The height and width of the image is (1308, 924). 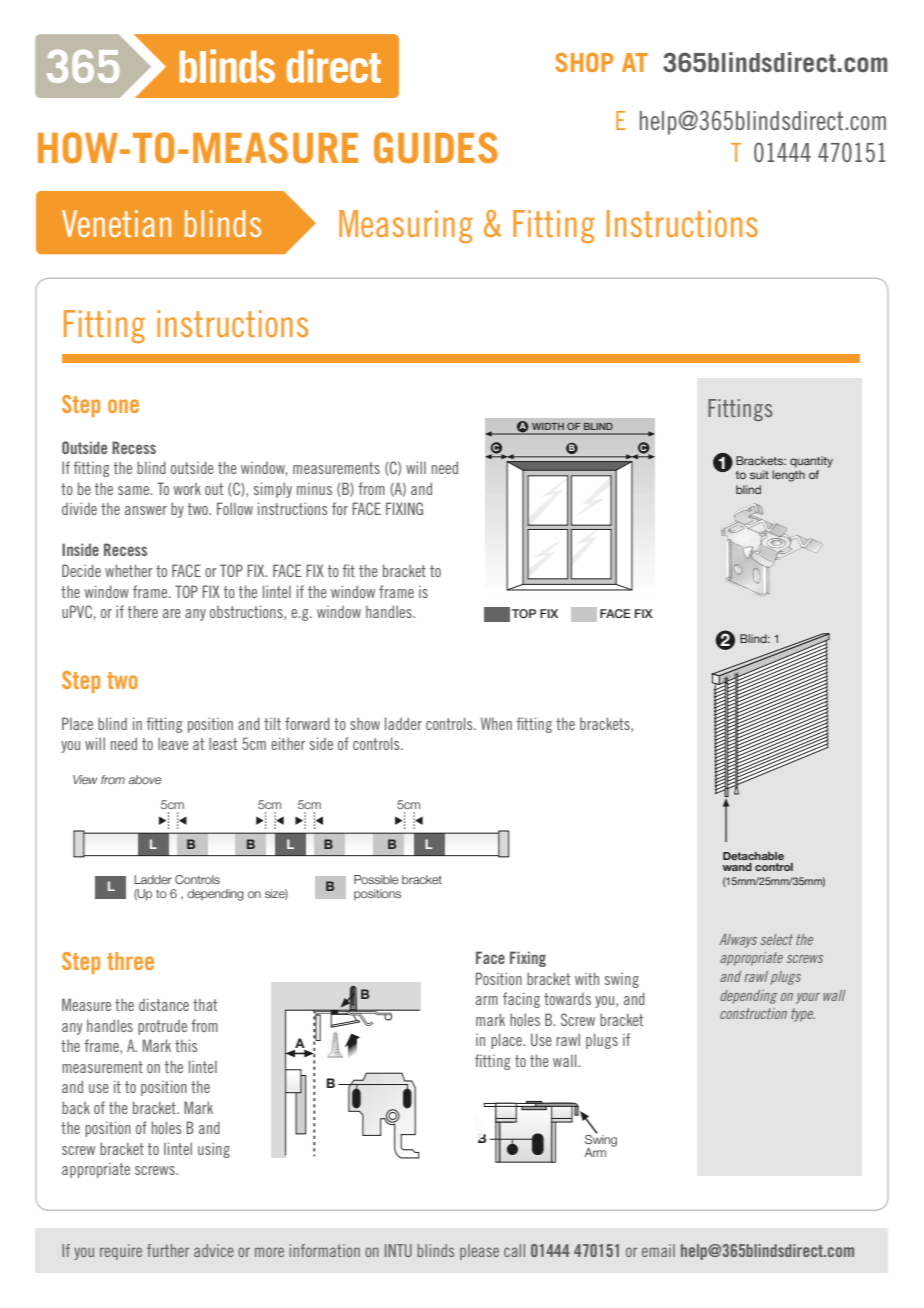 I want to click on show, so click(x=365, y=724).
